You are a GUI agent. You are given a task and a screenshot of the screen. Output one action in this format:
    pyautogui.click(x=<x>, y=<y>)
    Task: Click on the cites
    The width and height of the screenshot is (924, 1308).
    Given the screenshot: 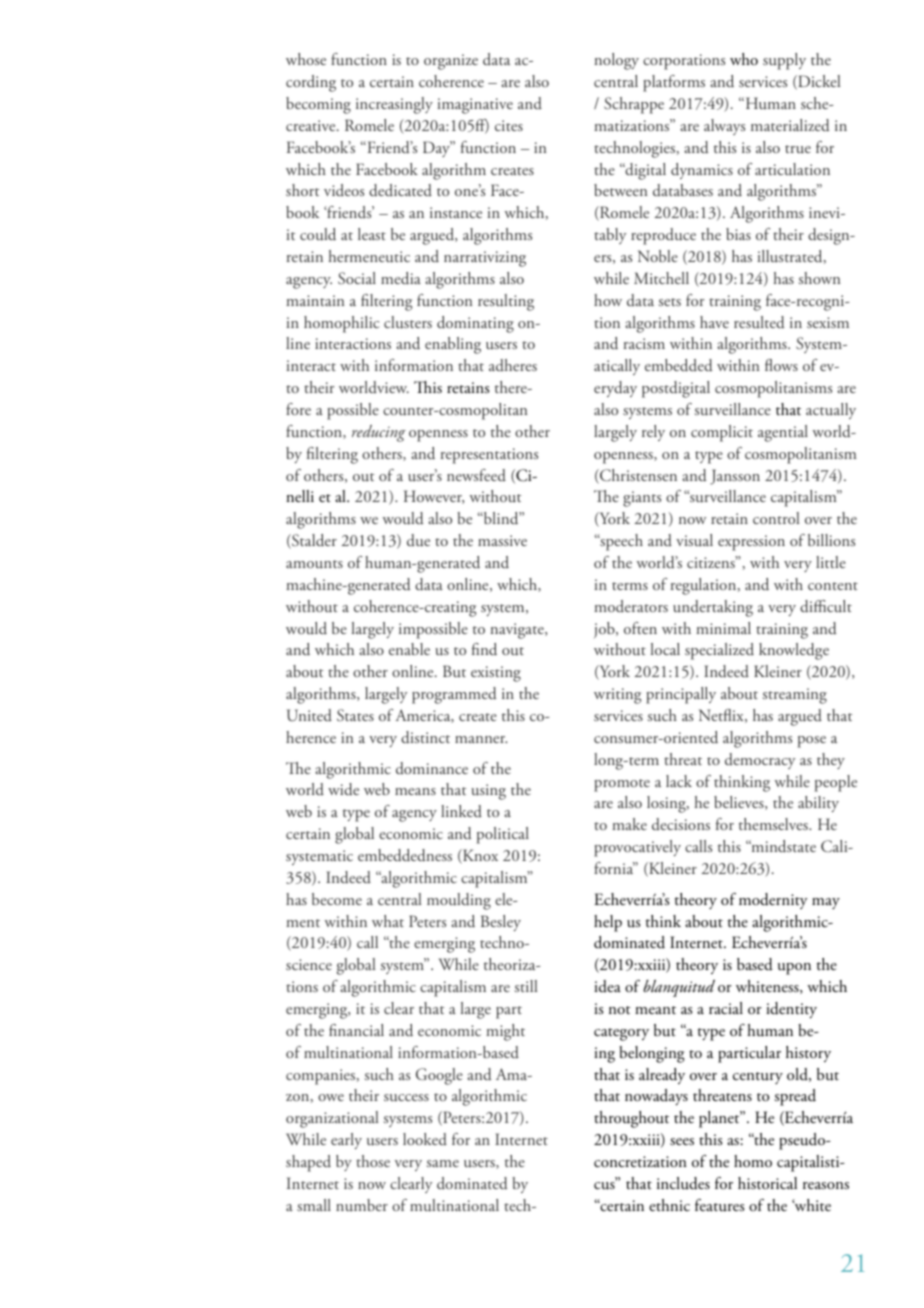 What is the action you would take?
    pyautogui.click(x=509, y=125)
